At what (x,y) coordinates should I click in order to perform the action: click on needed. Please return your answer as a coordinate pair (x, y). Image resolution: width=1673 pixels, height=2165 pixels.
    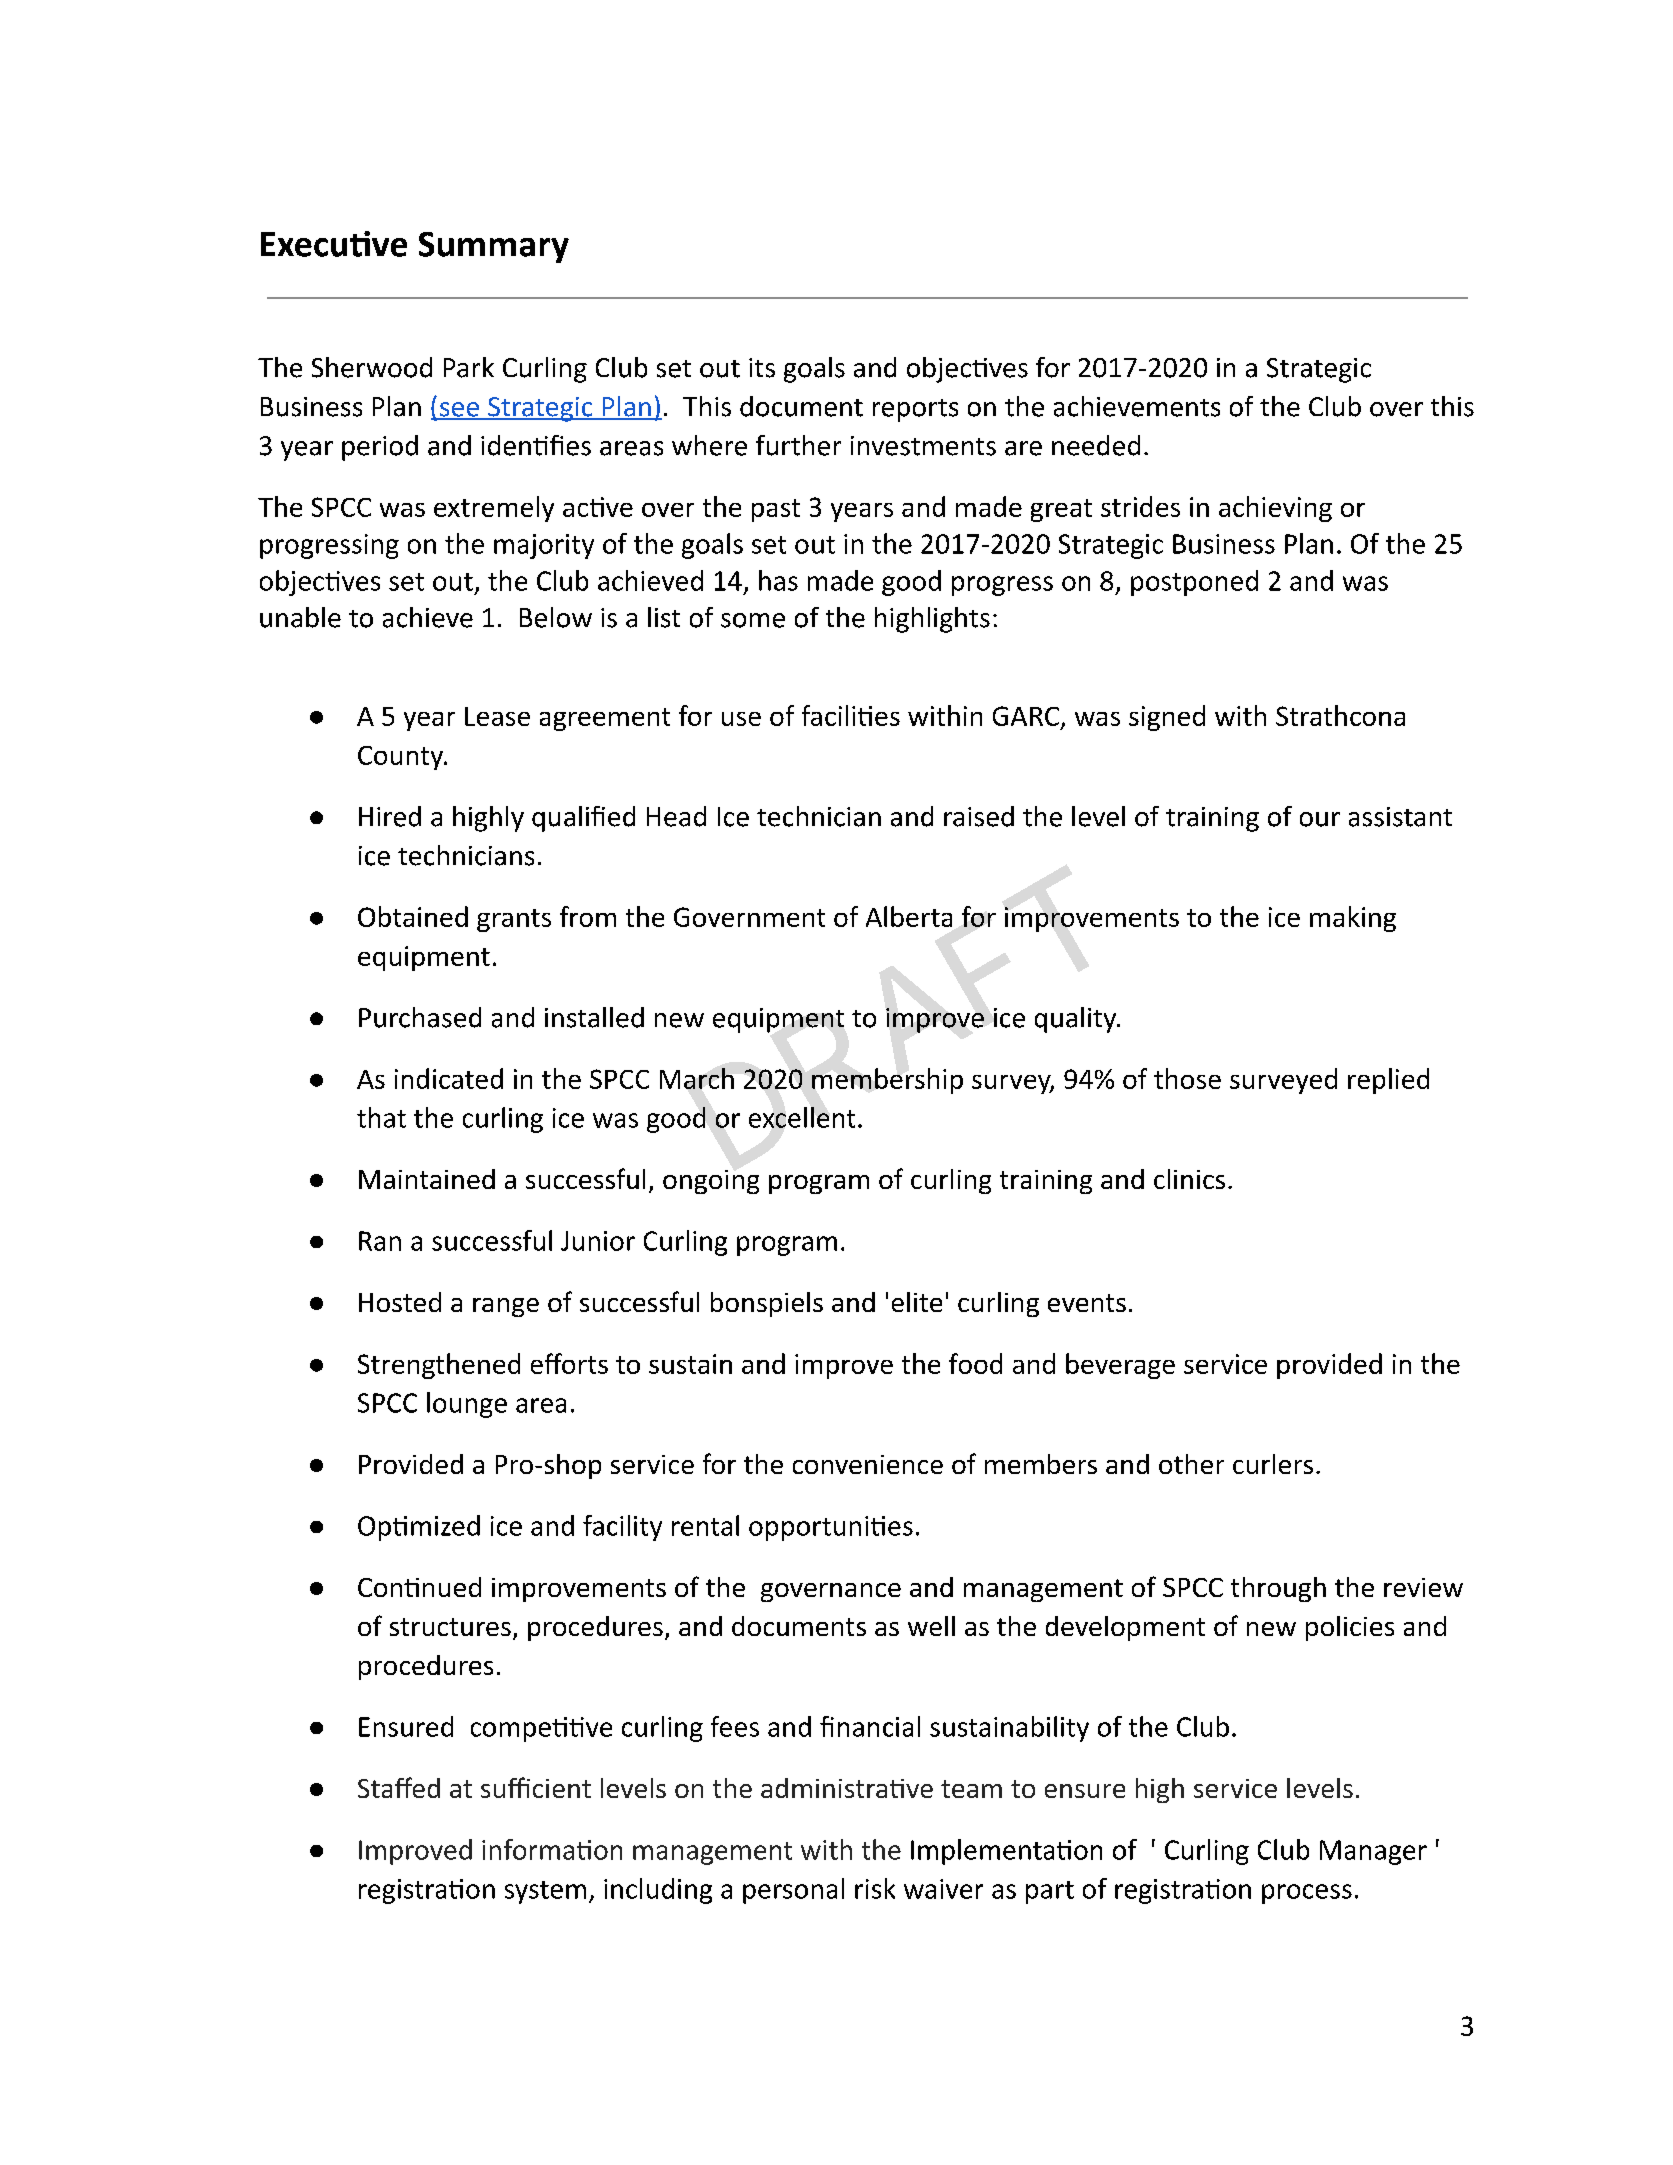
    Looking at the image, I should click on (1096, 445).
